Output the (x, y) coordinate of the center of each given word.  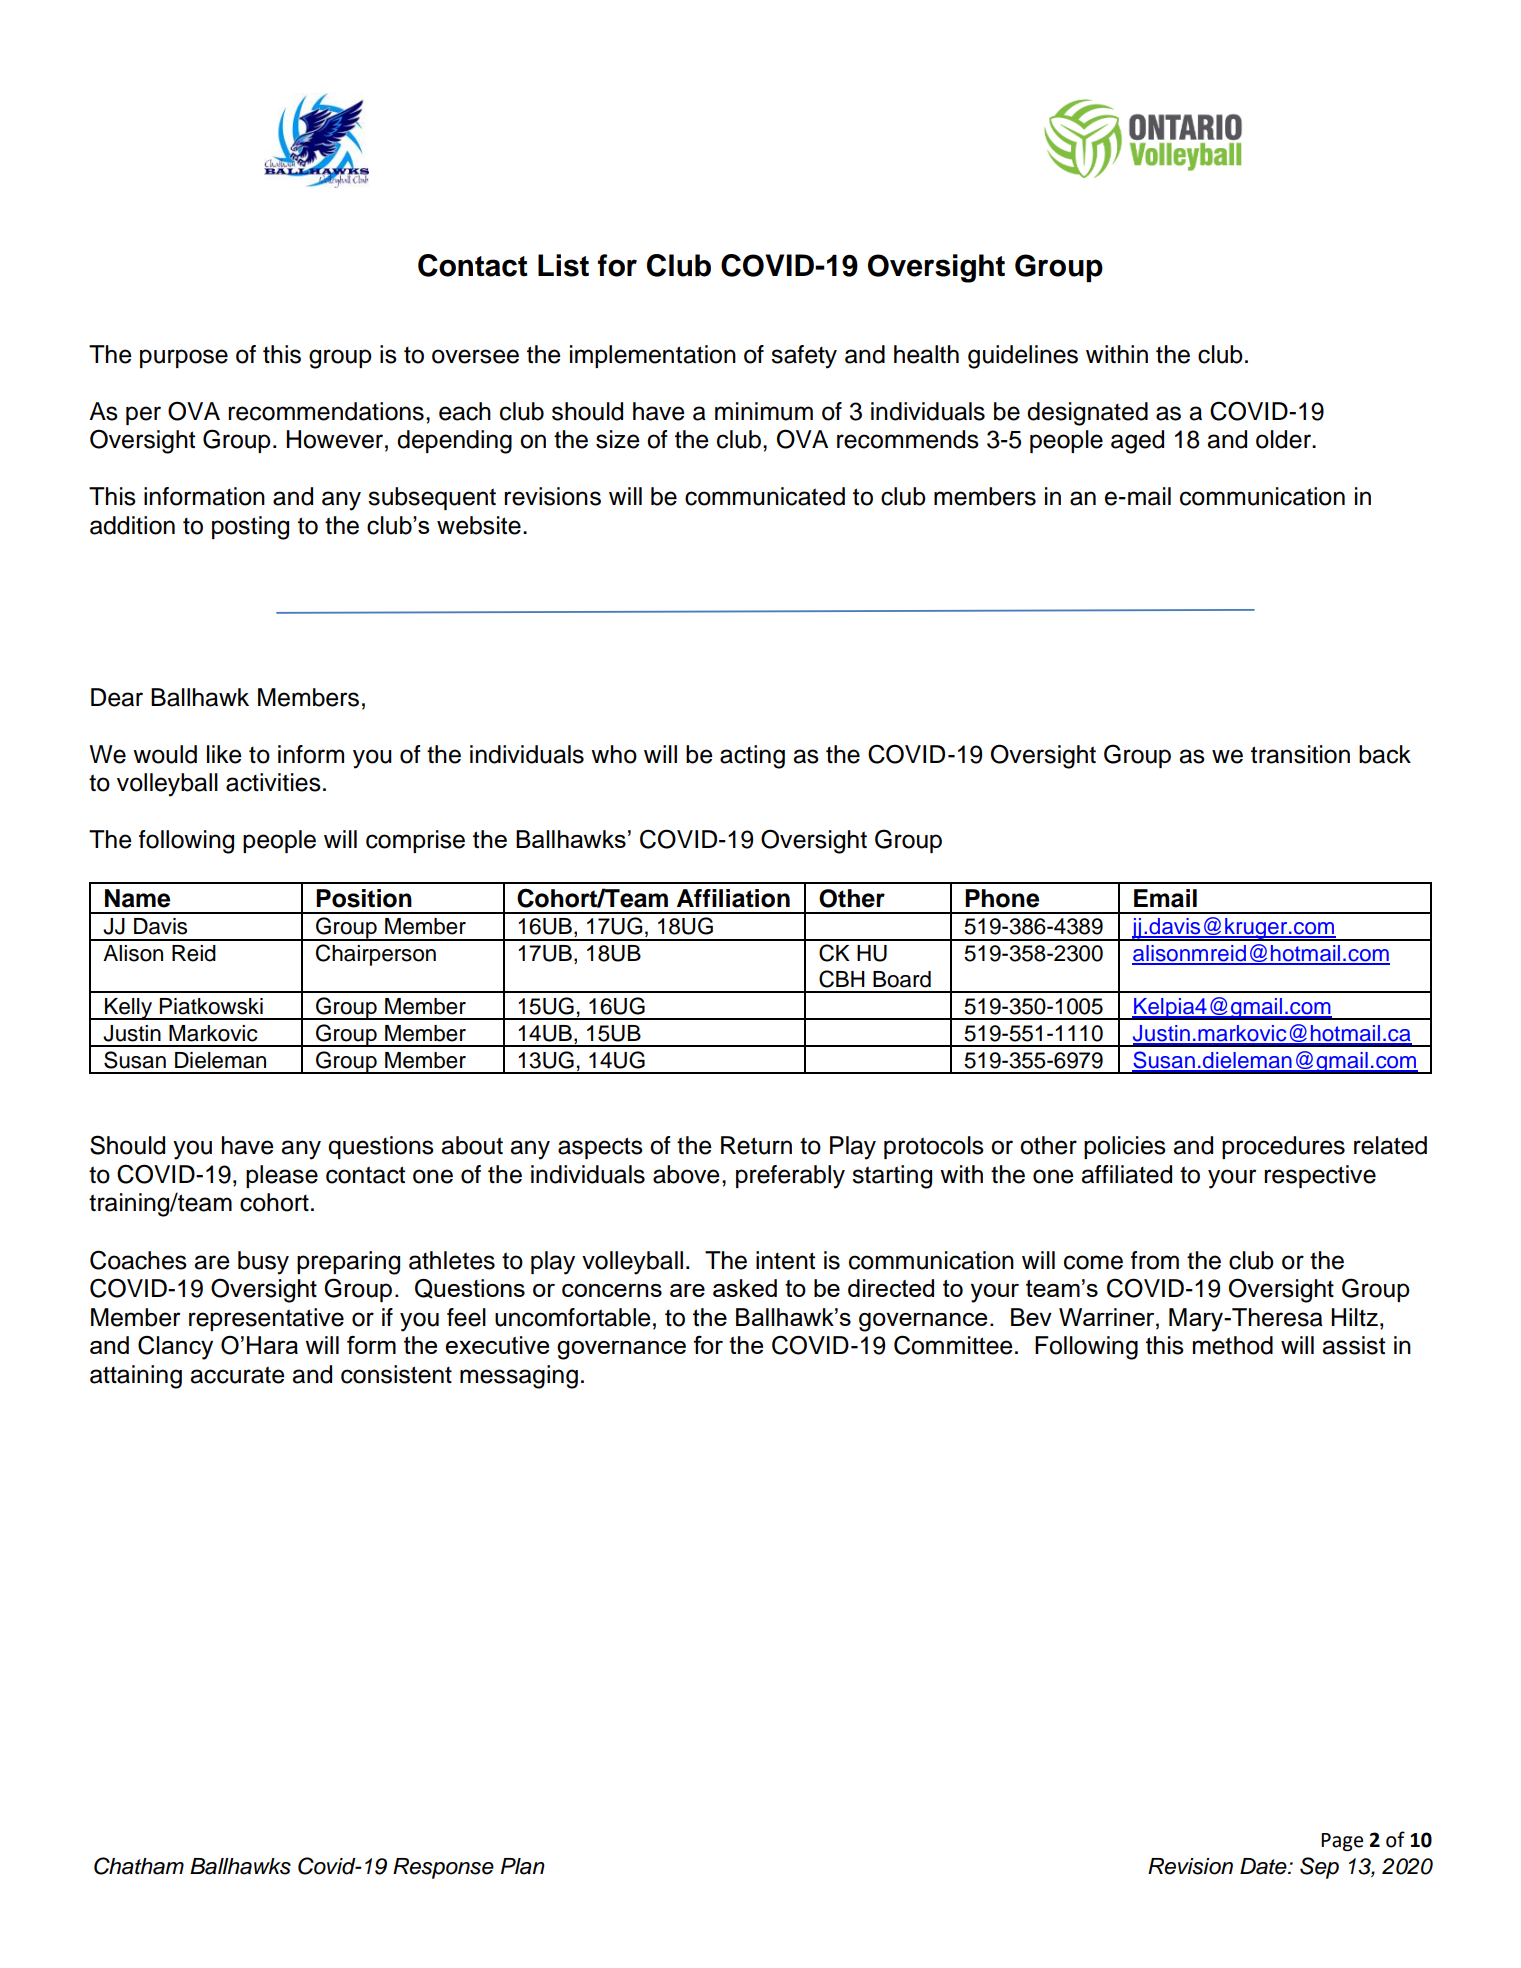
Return (756, 1145)
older (1284, 439)
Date (1264, 1866)
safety (804, 357)
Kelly (128, 1009)
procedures (1283, 1147)
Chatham (139, 1866)
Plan (523, 1866)
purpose (184, 358)
